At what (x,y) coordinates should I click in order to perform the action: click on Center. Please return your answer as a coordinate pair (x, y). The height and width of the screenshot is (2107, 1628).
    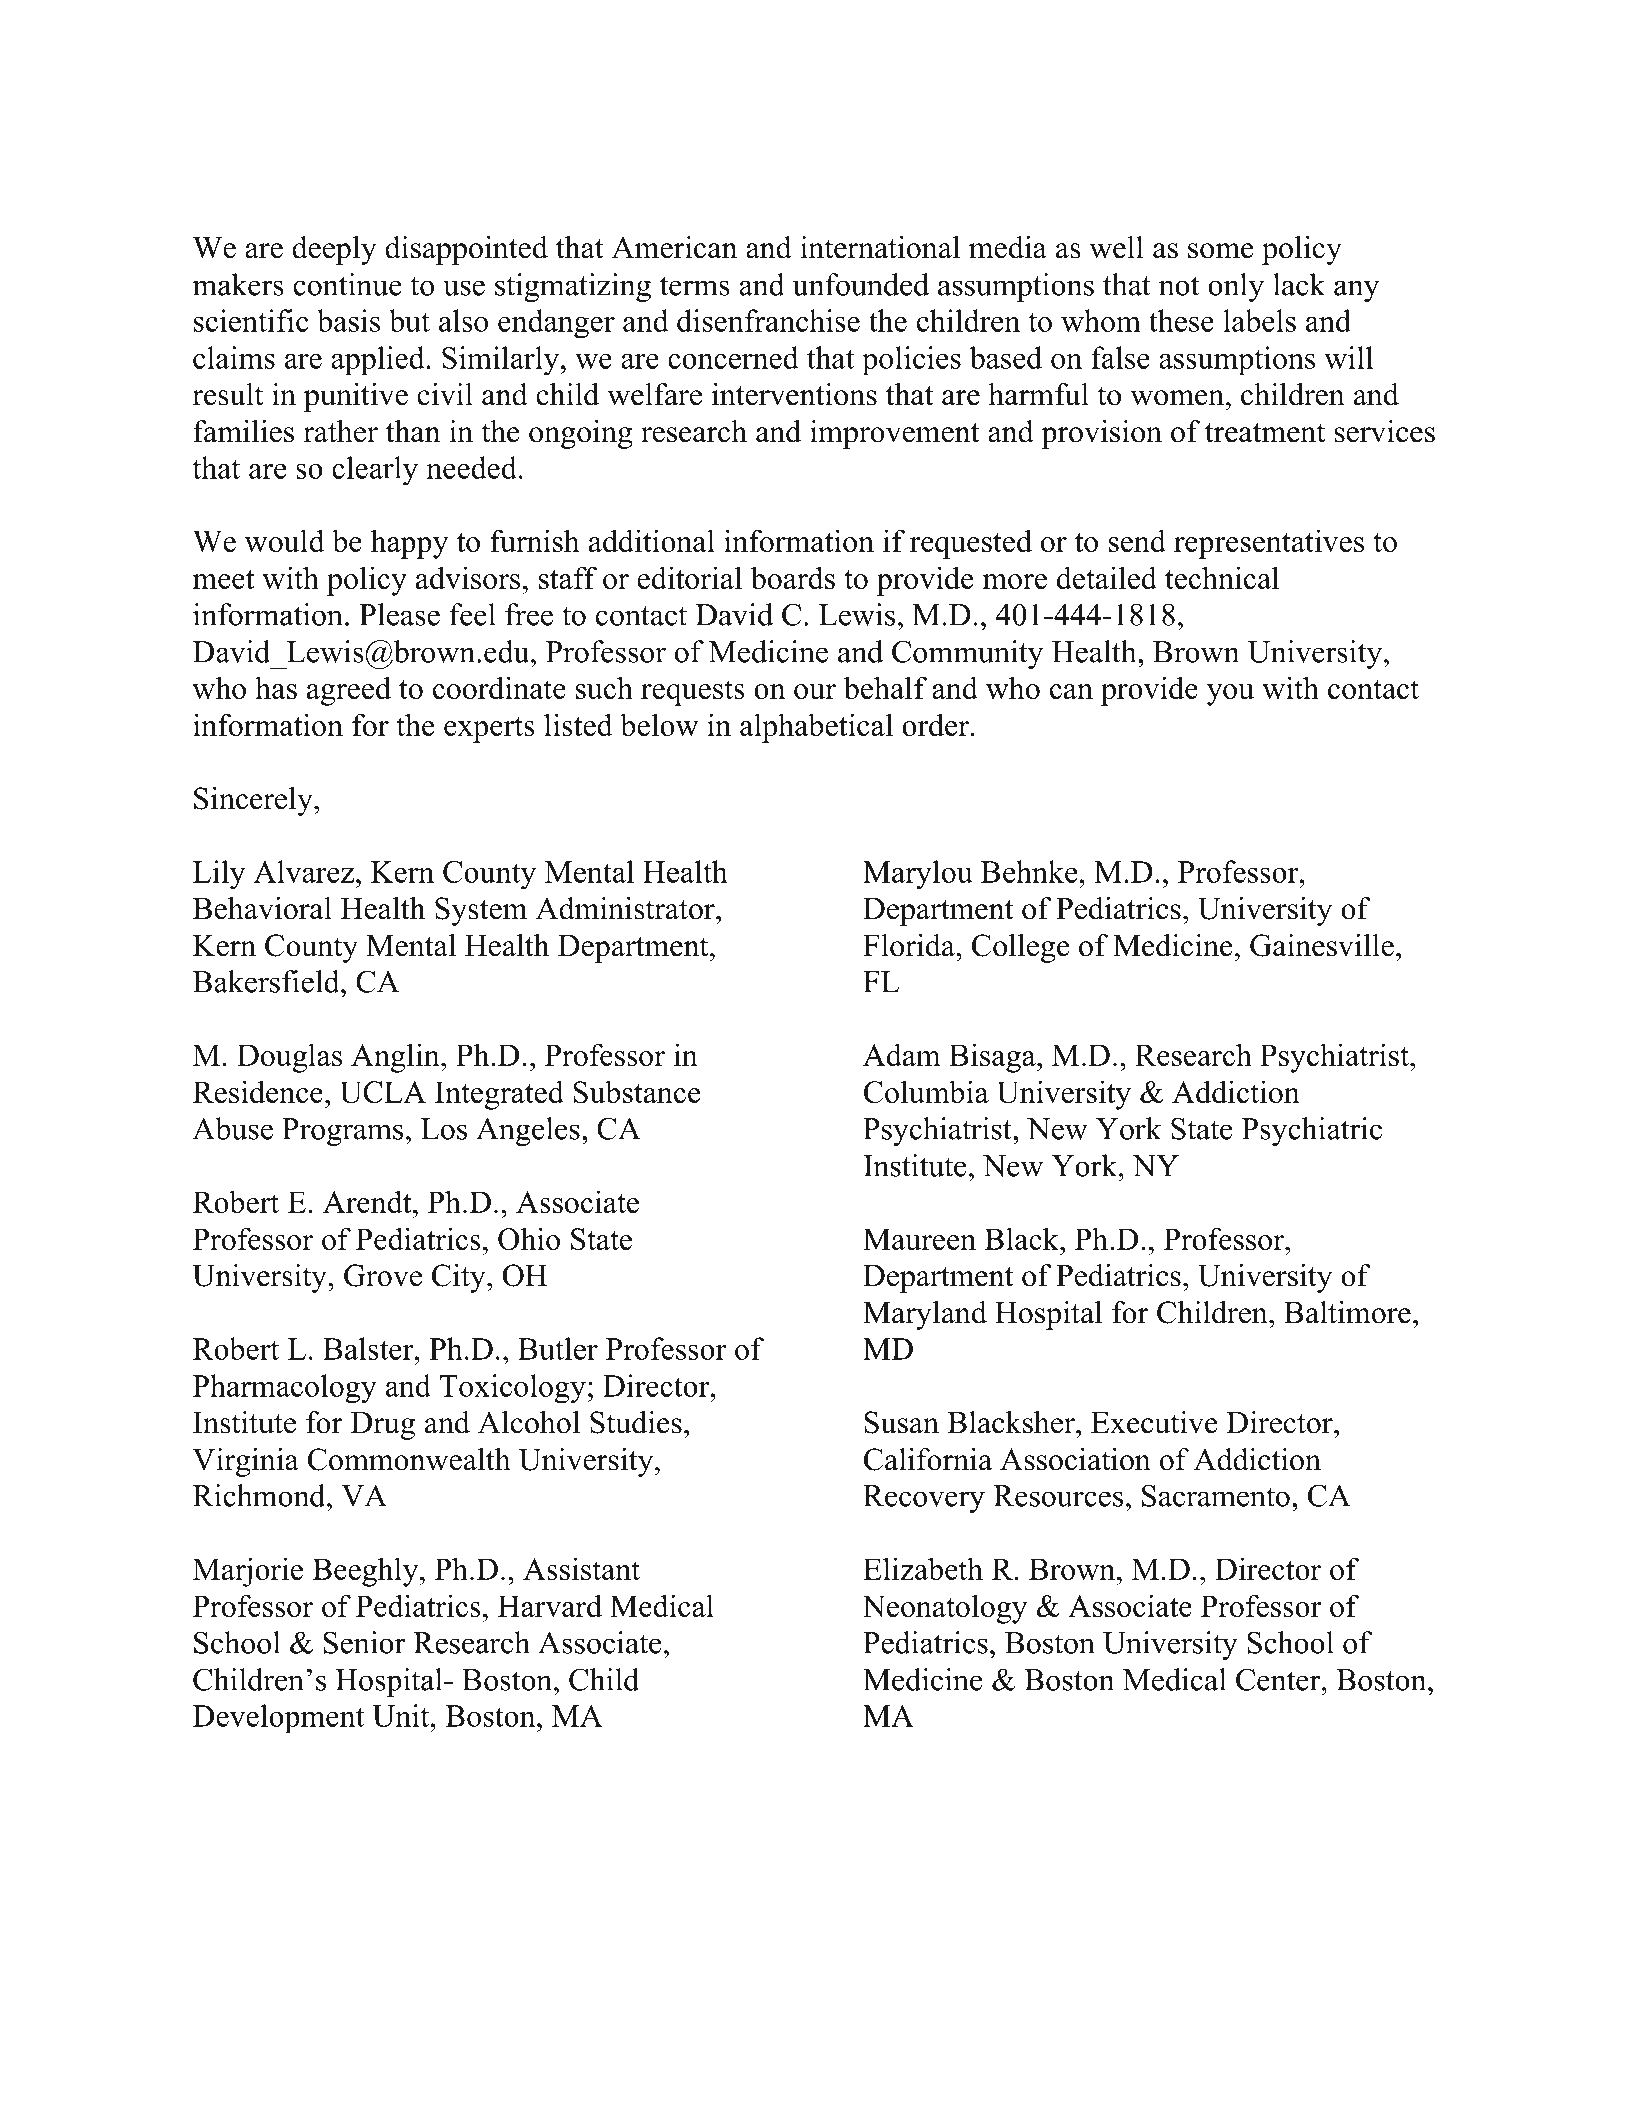
    Looking at the image, I should click on (1279, 1679).
